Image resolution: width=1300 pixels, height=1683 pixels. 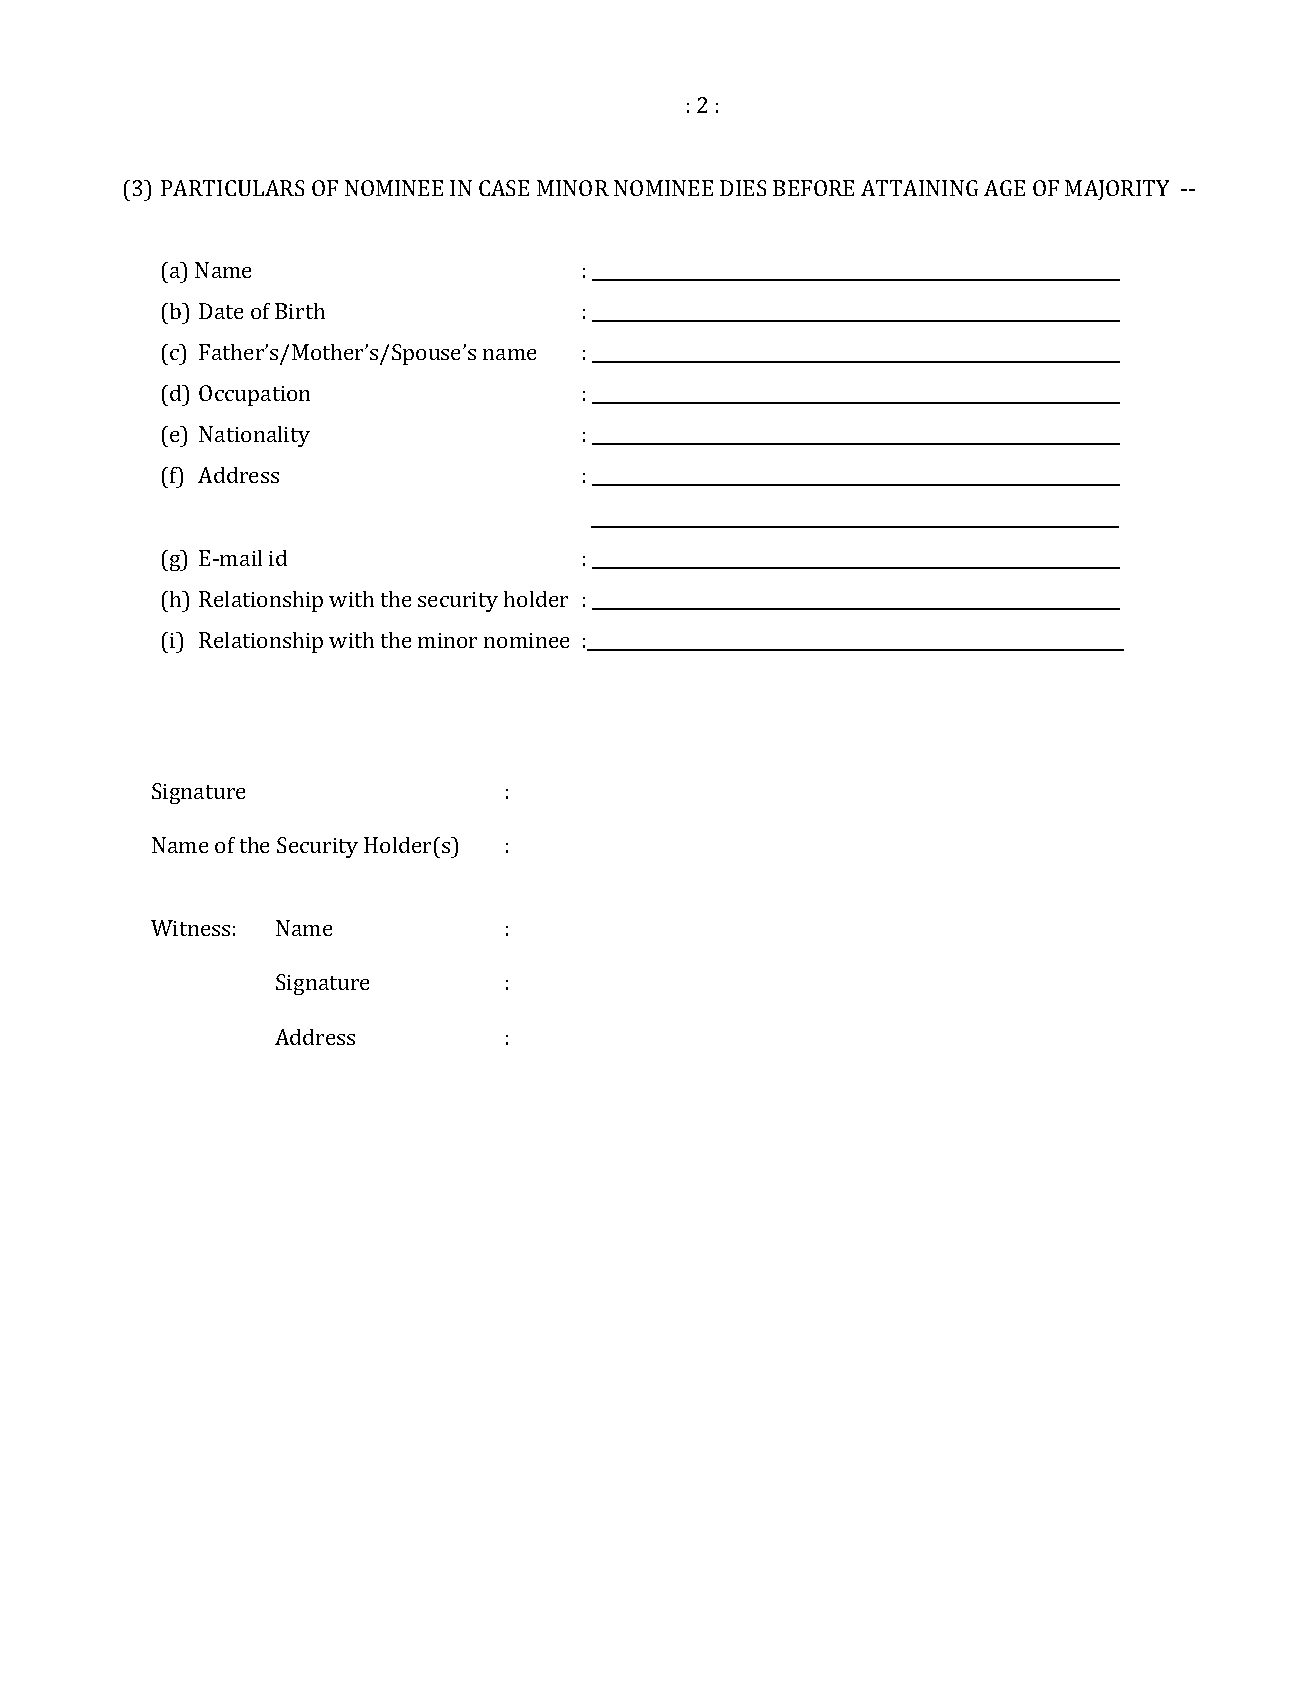 I want to click on CASE, so click(x=504, y=188).
